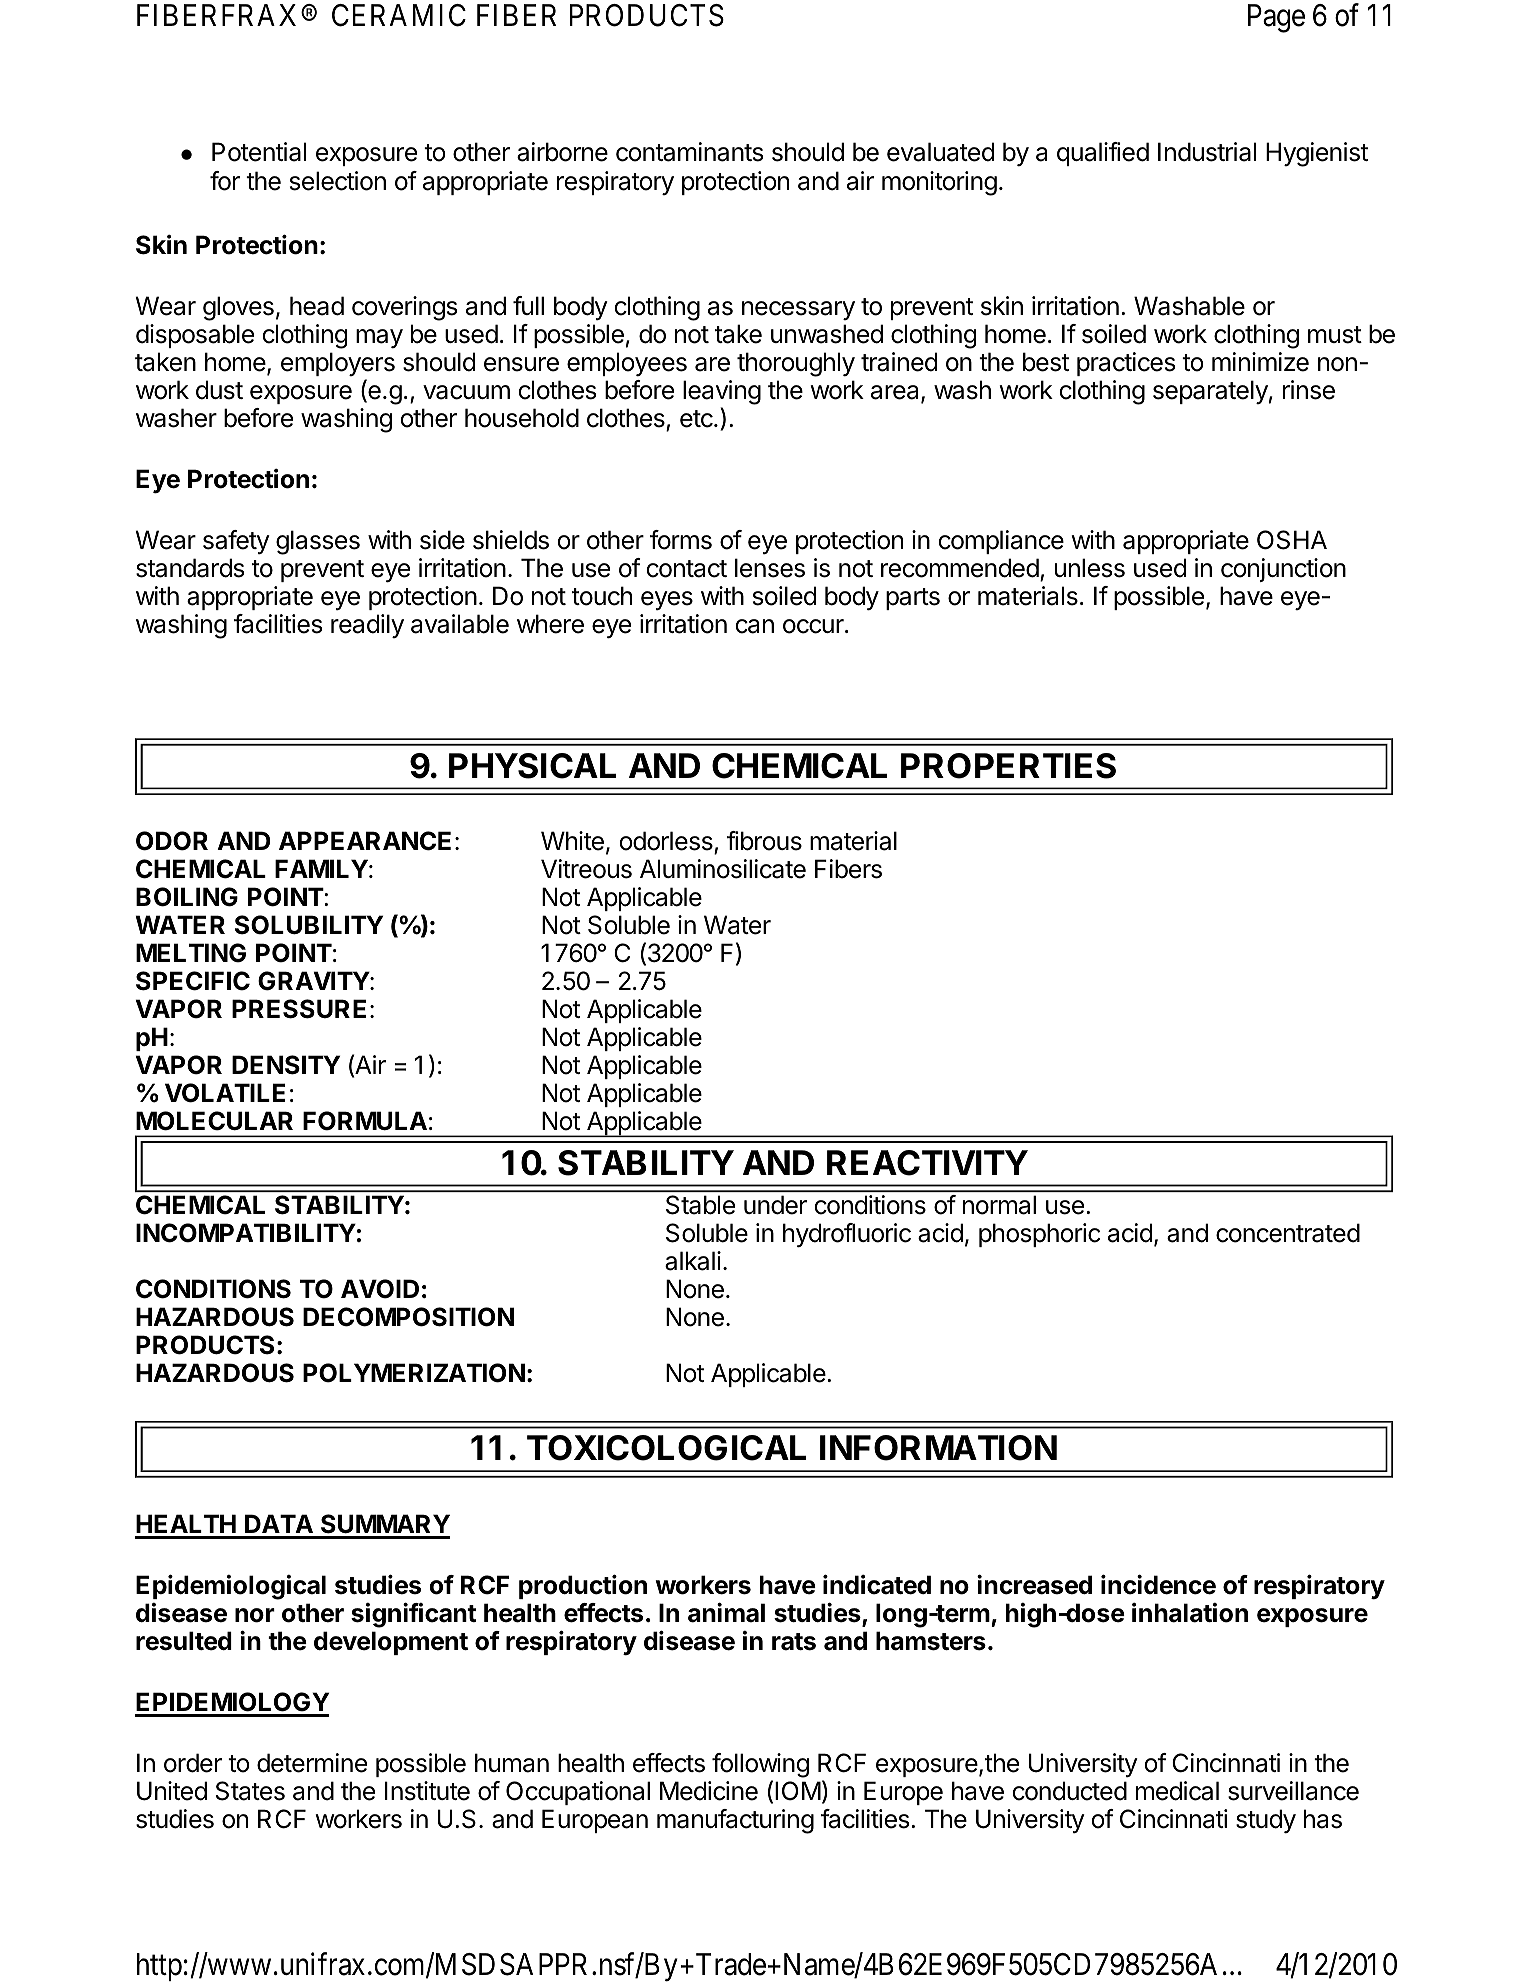 This image has height=1982, width=1532. I want to click on medical, so click(1177, 1791).
